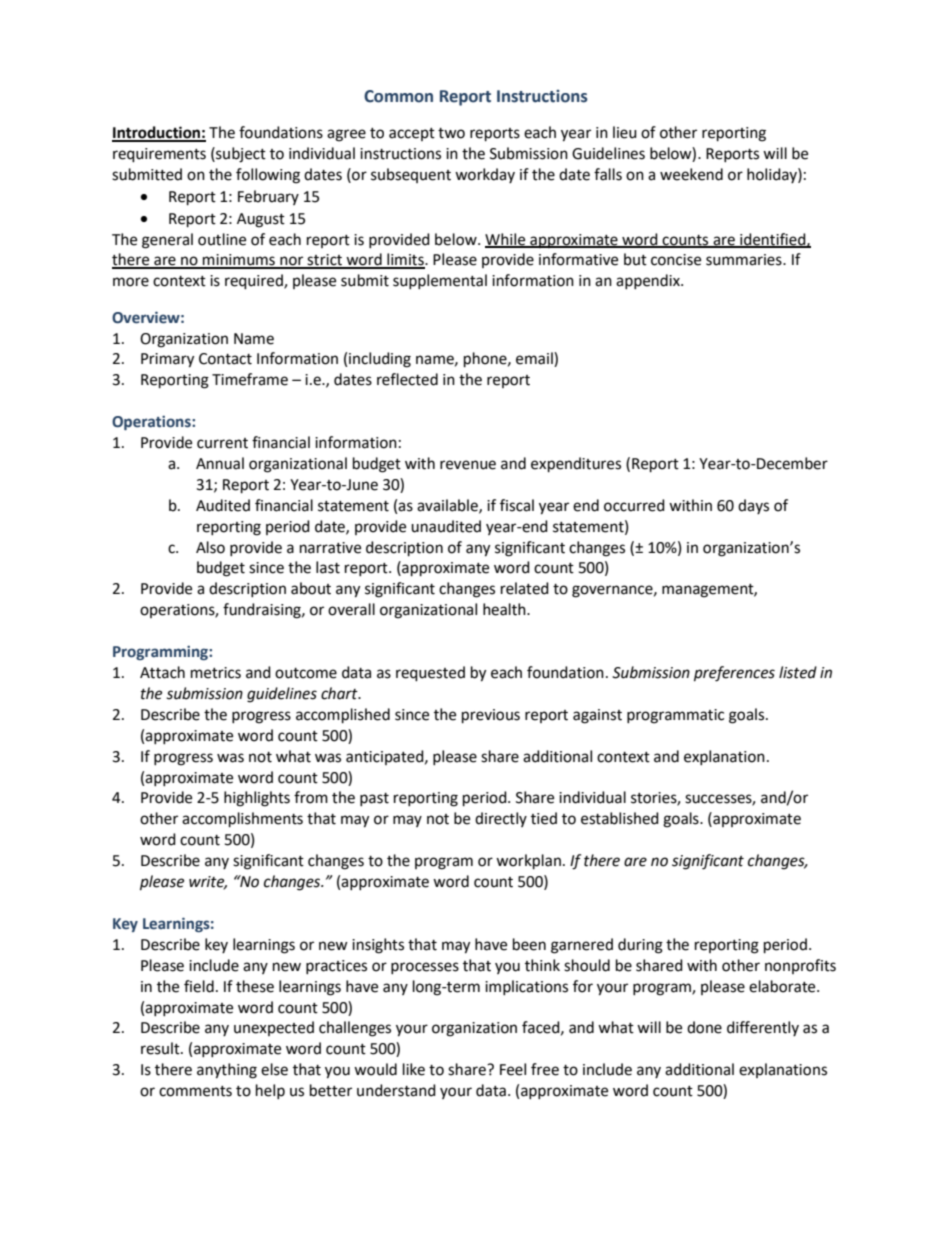 The image size is (952, 1233). Describe the element at coordinates (505, 609) in the page. I see `health` at that location.
